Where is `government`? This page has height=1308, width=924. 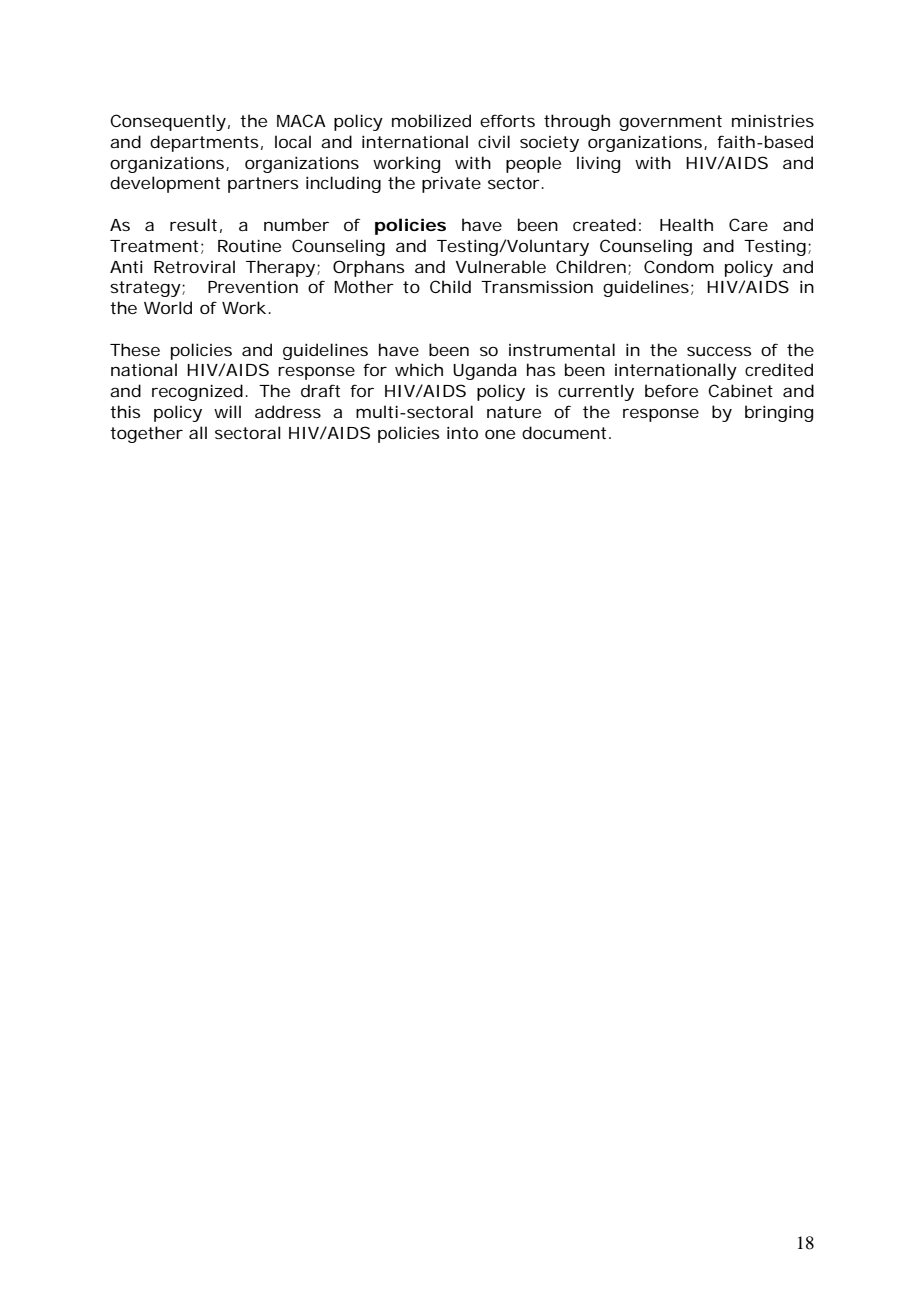 government is located at coordinates (670, 123).
